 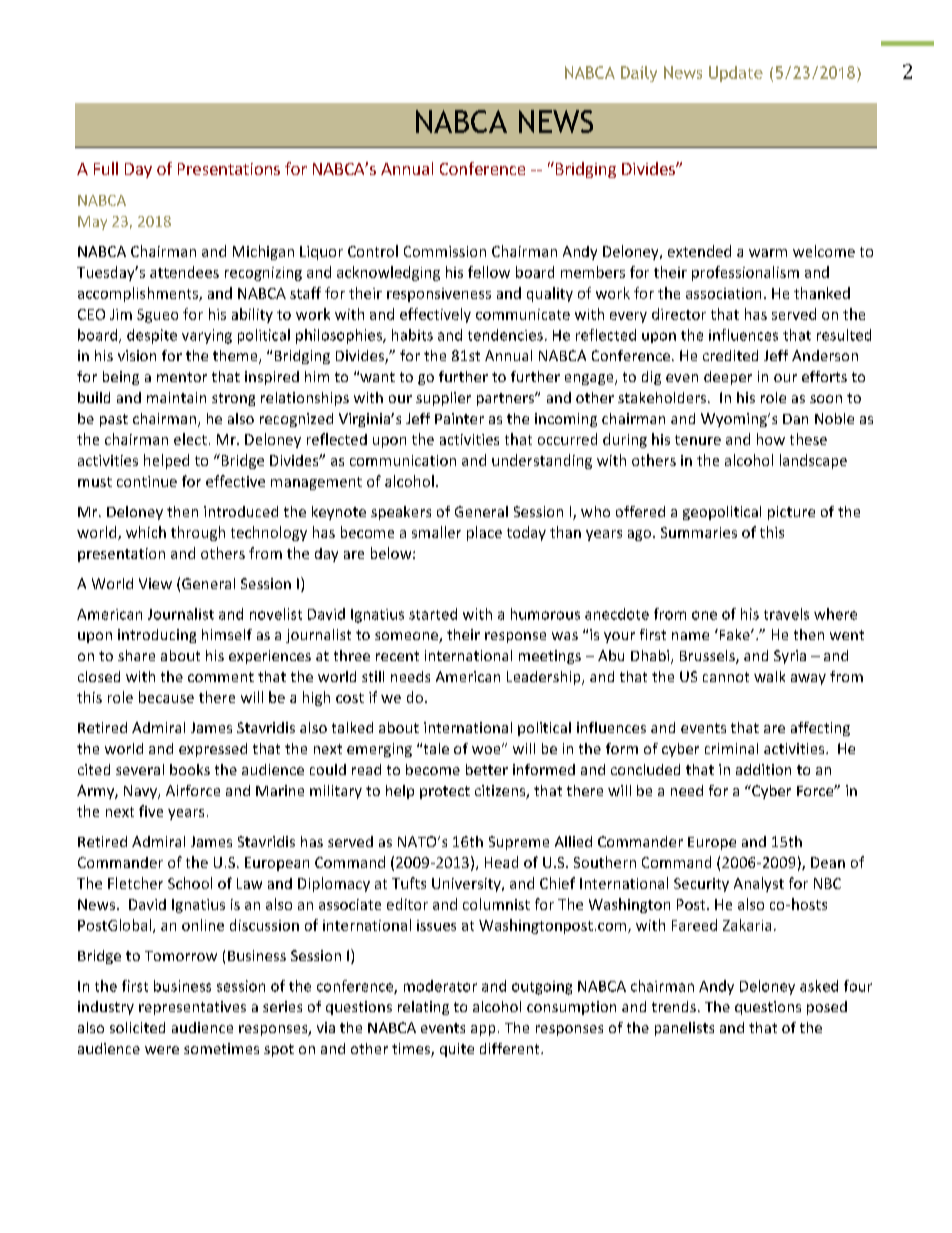 What do you see at coordinates (639, 74) in the screenshot?
I see `Daily` at bounding box center [639, 74].
